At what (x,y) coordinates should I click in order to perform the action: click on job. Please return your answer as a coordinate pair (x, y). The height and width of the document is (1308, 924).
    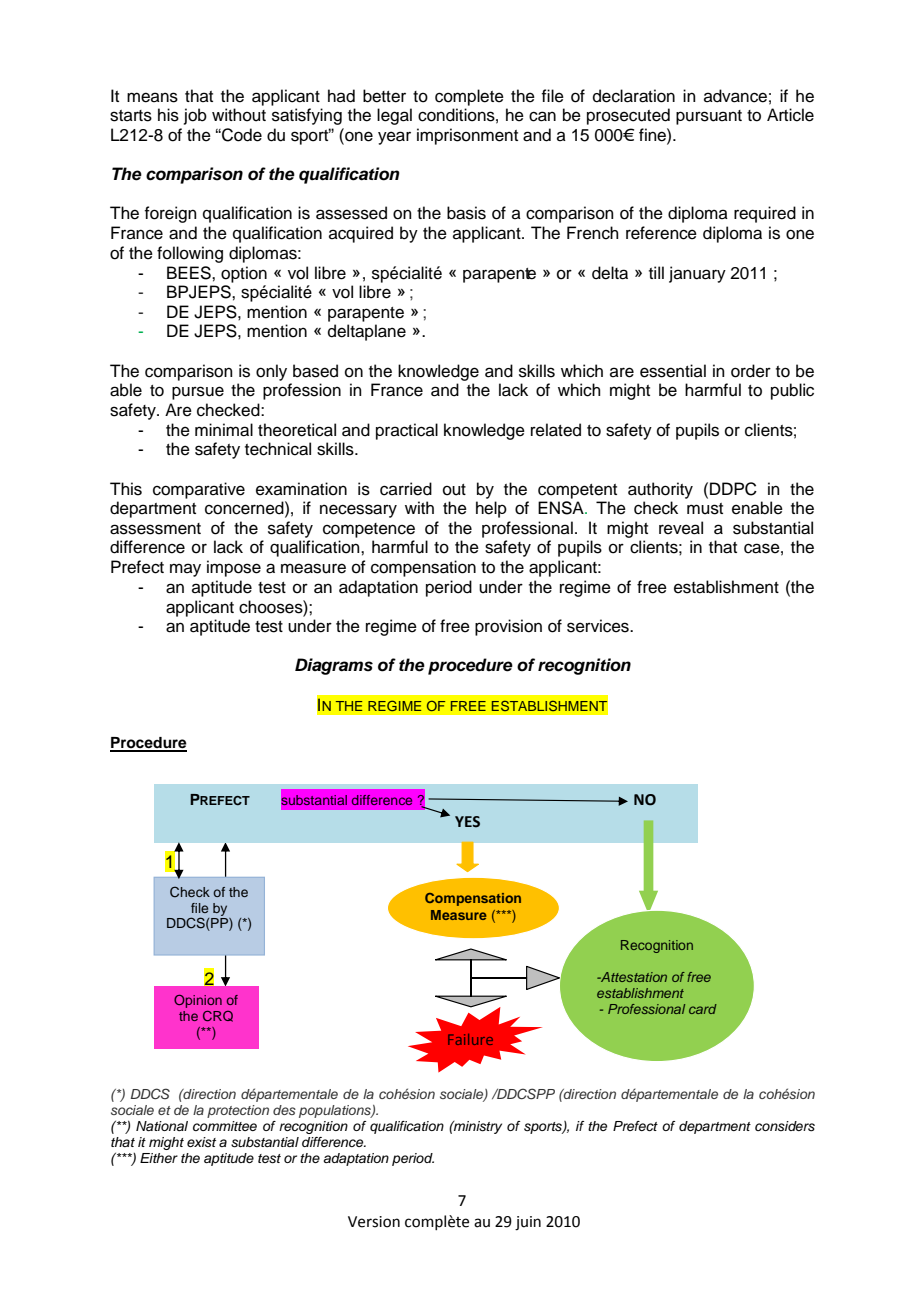
    Looking at the image, I should click on (195, 116).
